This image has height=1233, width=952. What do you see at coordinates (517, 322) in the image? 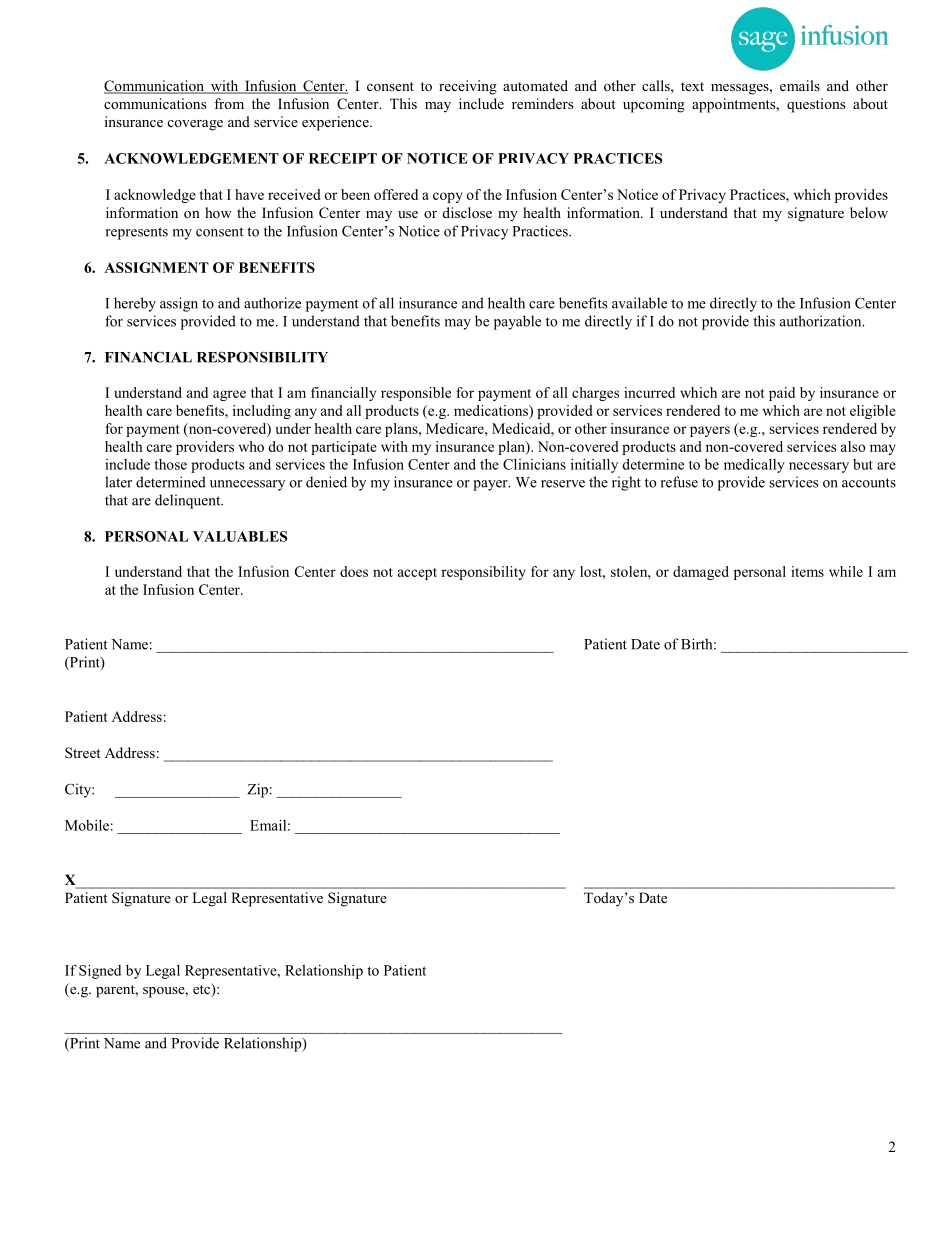
I see `payable` at bounding box center [517, 322].
